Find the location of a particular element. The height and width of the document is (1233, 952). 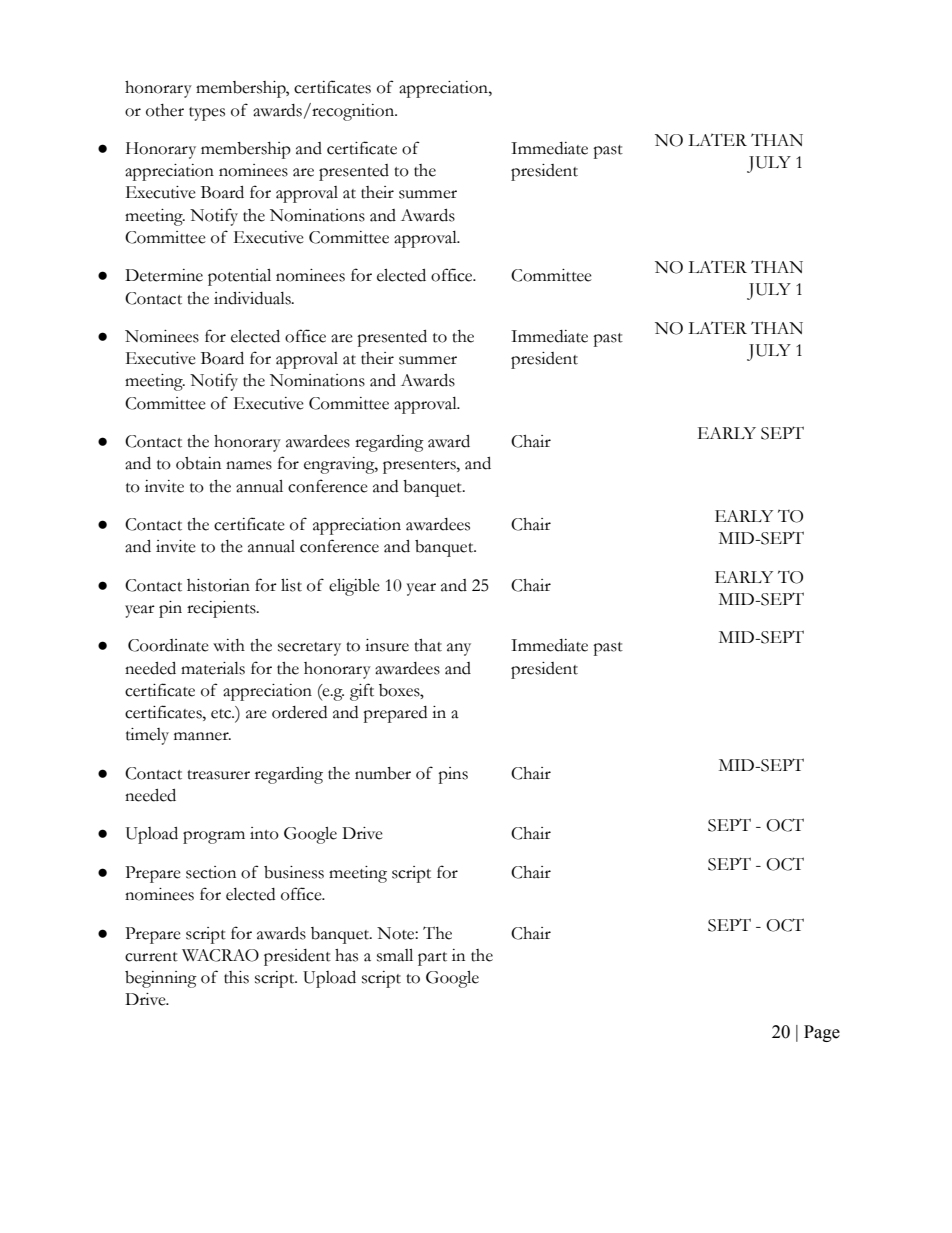

part is located at coordinates (432, 959).
